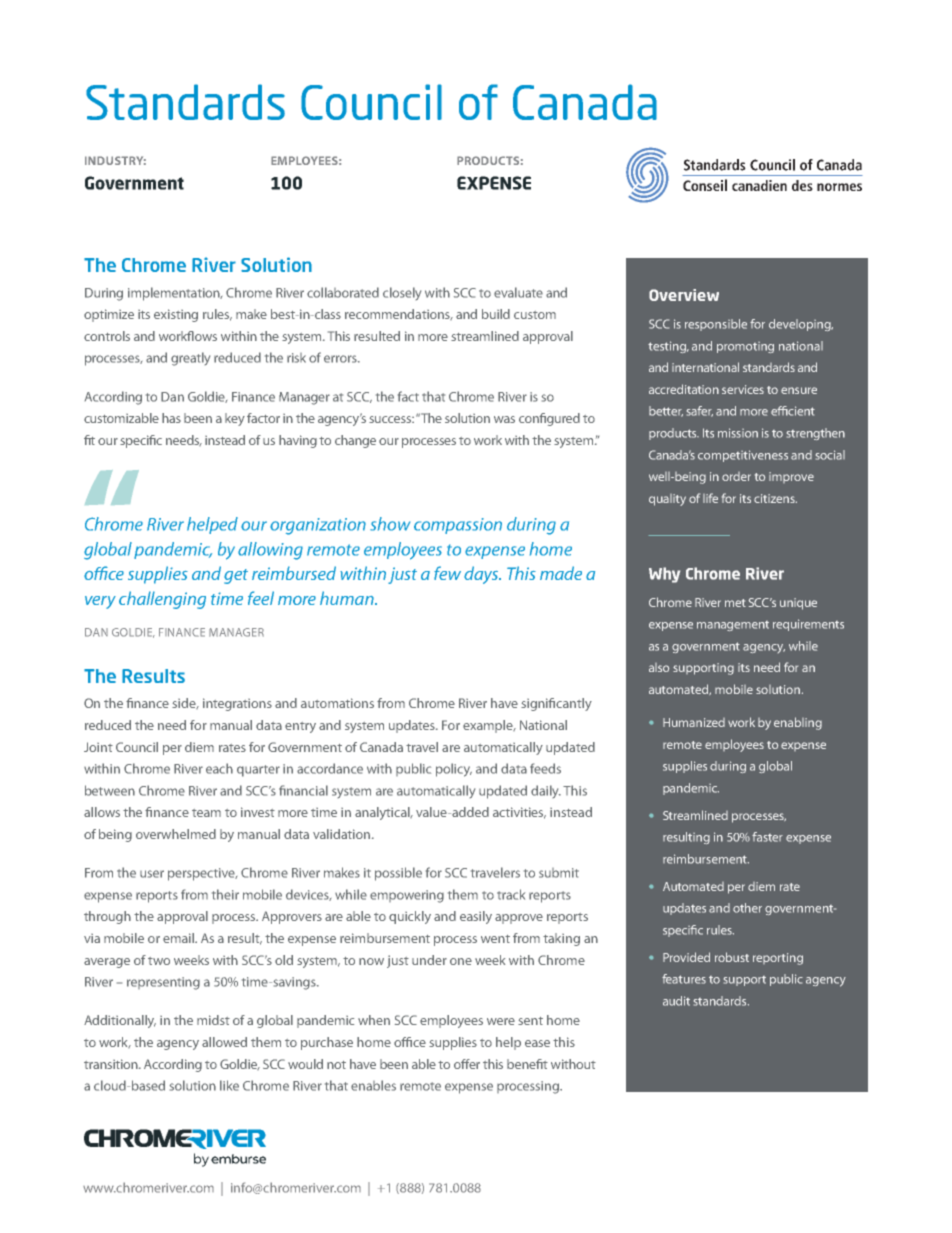 Image resolution: width=952 pixels, height=1233 pixels. I want to click on existing, so click(176, 315).
